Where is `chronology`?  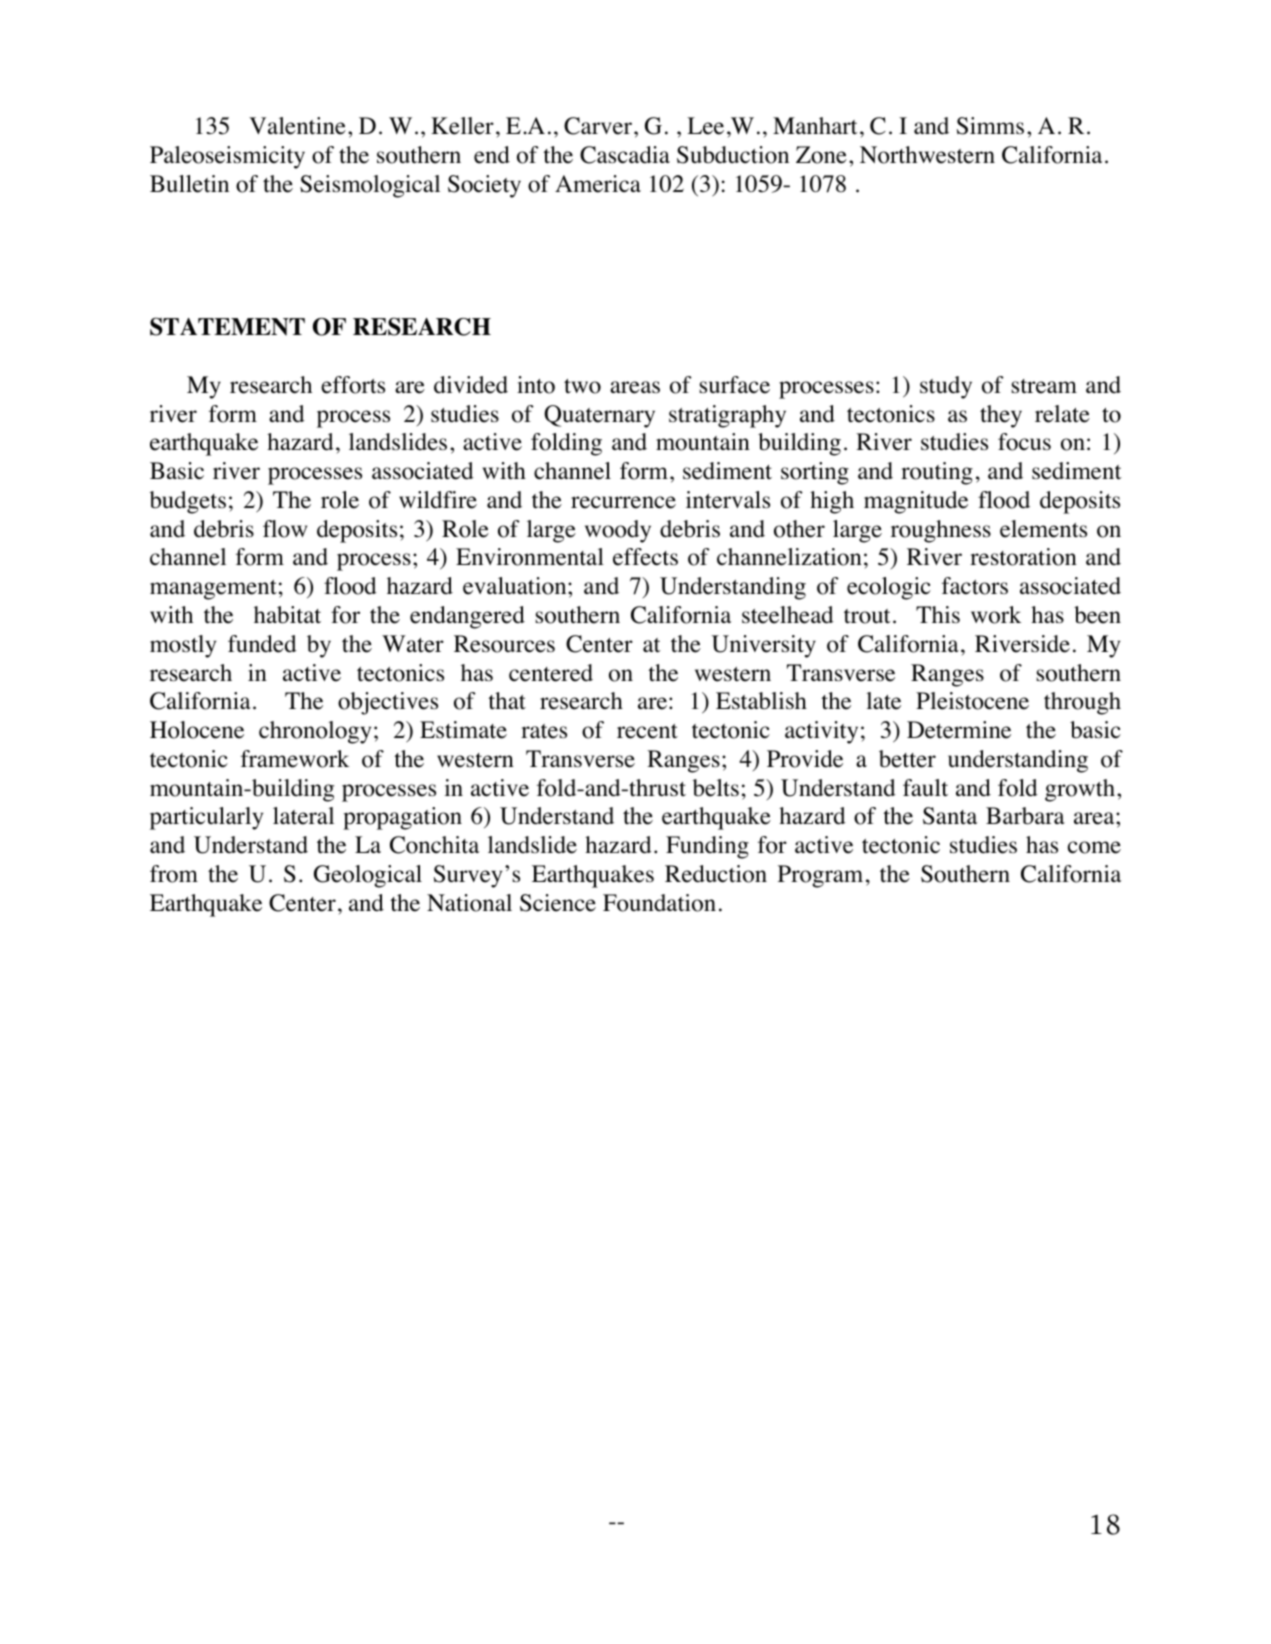 chronology is located at coordinates (315, 732).
